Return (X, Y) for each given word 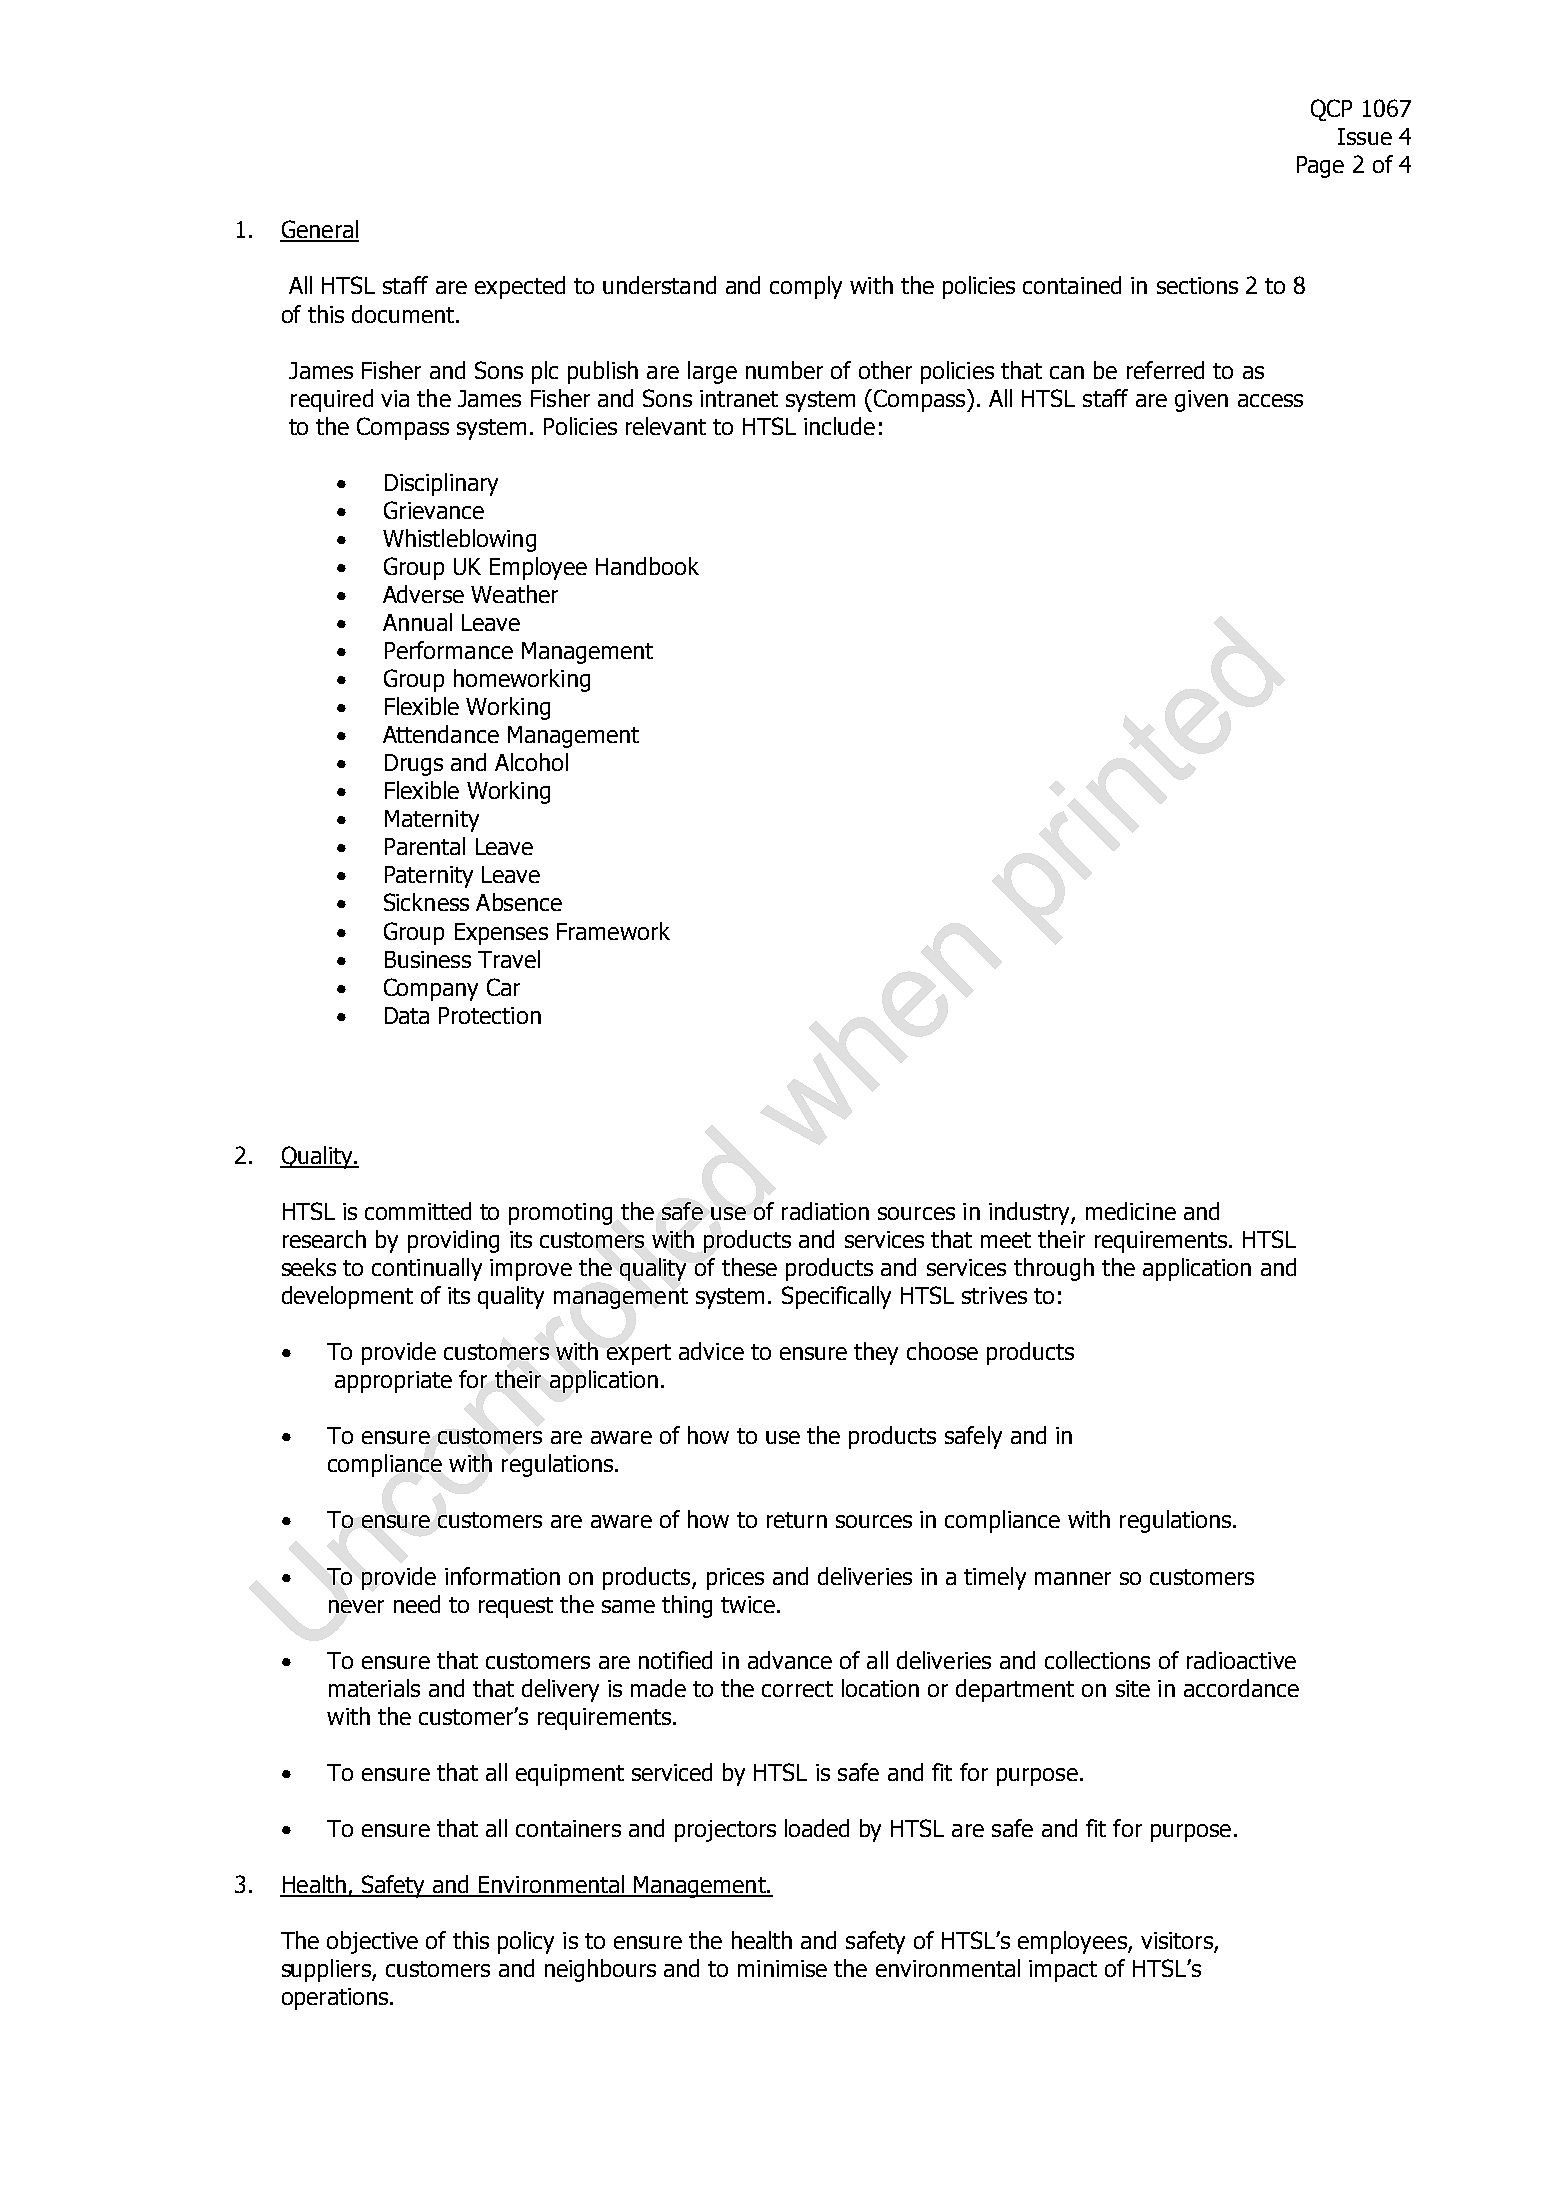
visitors (1178, 1942)
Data (407, 1015)
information (502, 1576)
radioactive (1241, 1660)
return (797, 1520)
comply (806, 287)
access (1270, 400)
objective (372, 1942)
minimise (782, 1968)
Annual (417, 622)
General (319, 230)
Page (1320, 167)
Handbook (647, 566)
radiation (825, 1211)
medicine (1131, 1211)
